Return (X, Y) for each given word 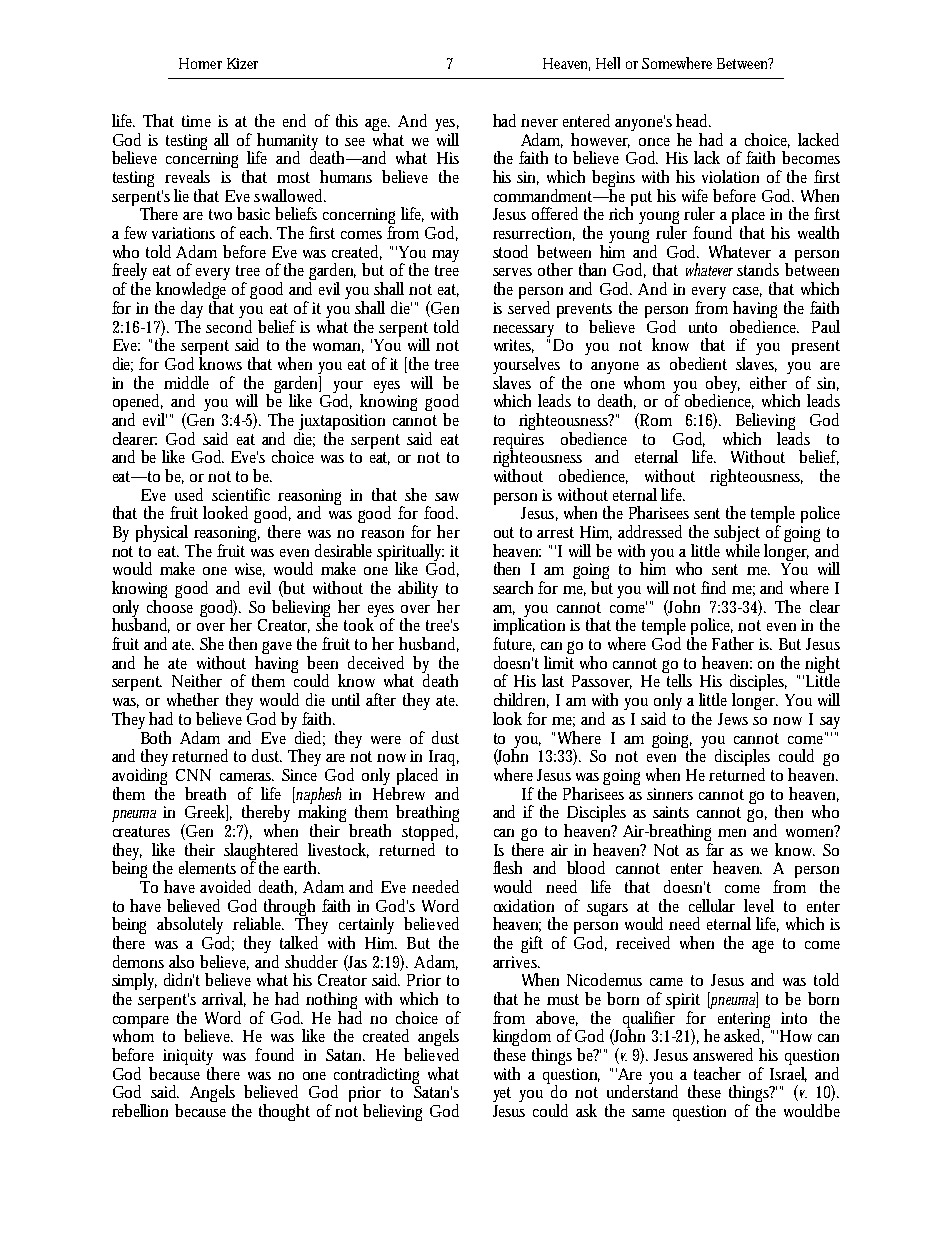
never (539, 123)
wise (250, 570)
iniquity (188, 1058)
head (693, 120)
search (513, 587)
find (713, 587)
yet (502, 1094)
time (196, 121)
